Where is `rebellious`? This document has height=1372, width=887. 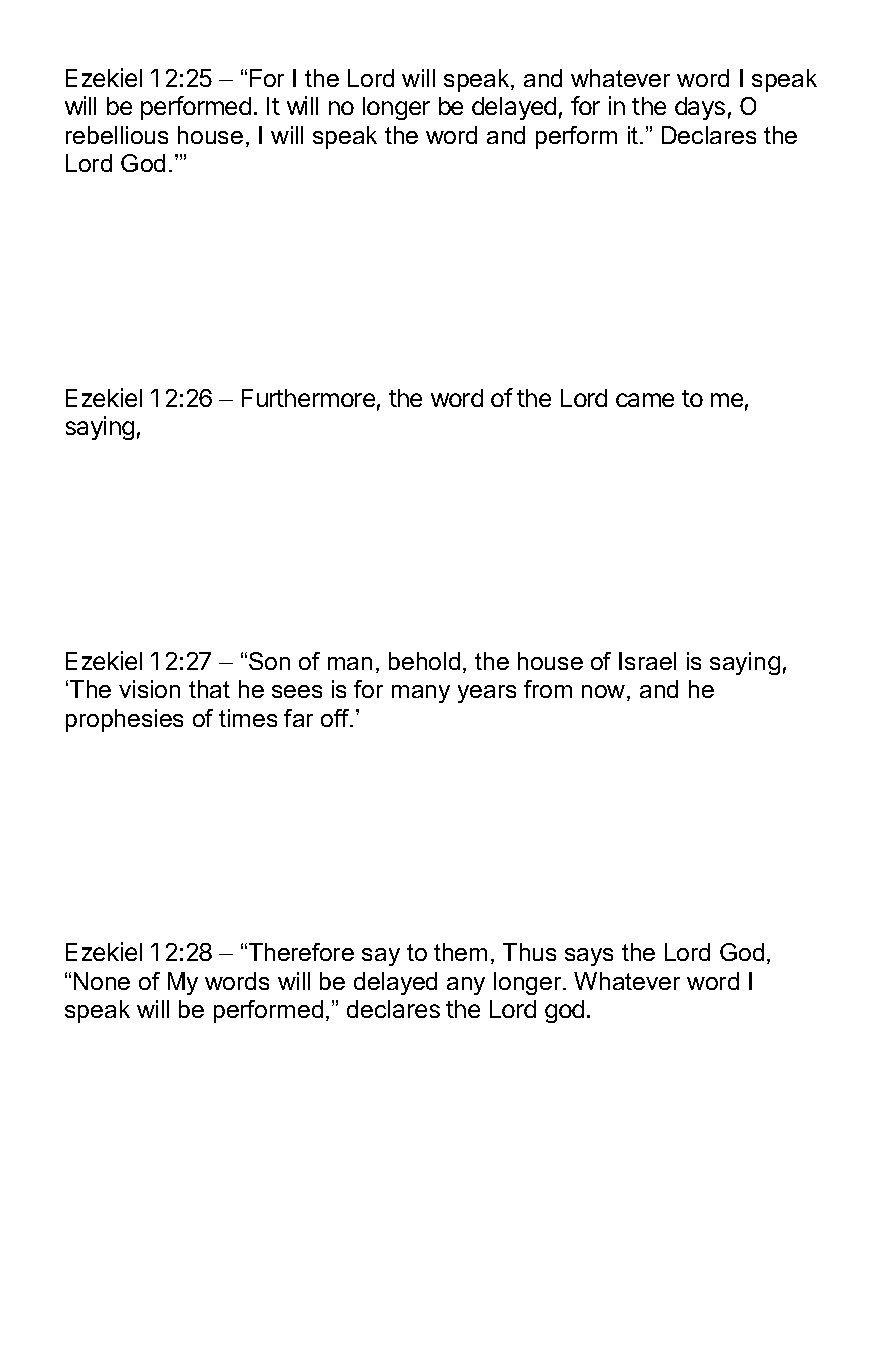 rebellious is located at coordinates (117, 135).
